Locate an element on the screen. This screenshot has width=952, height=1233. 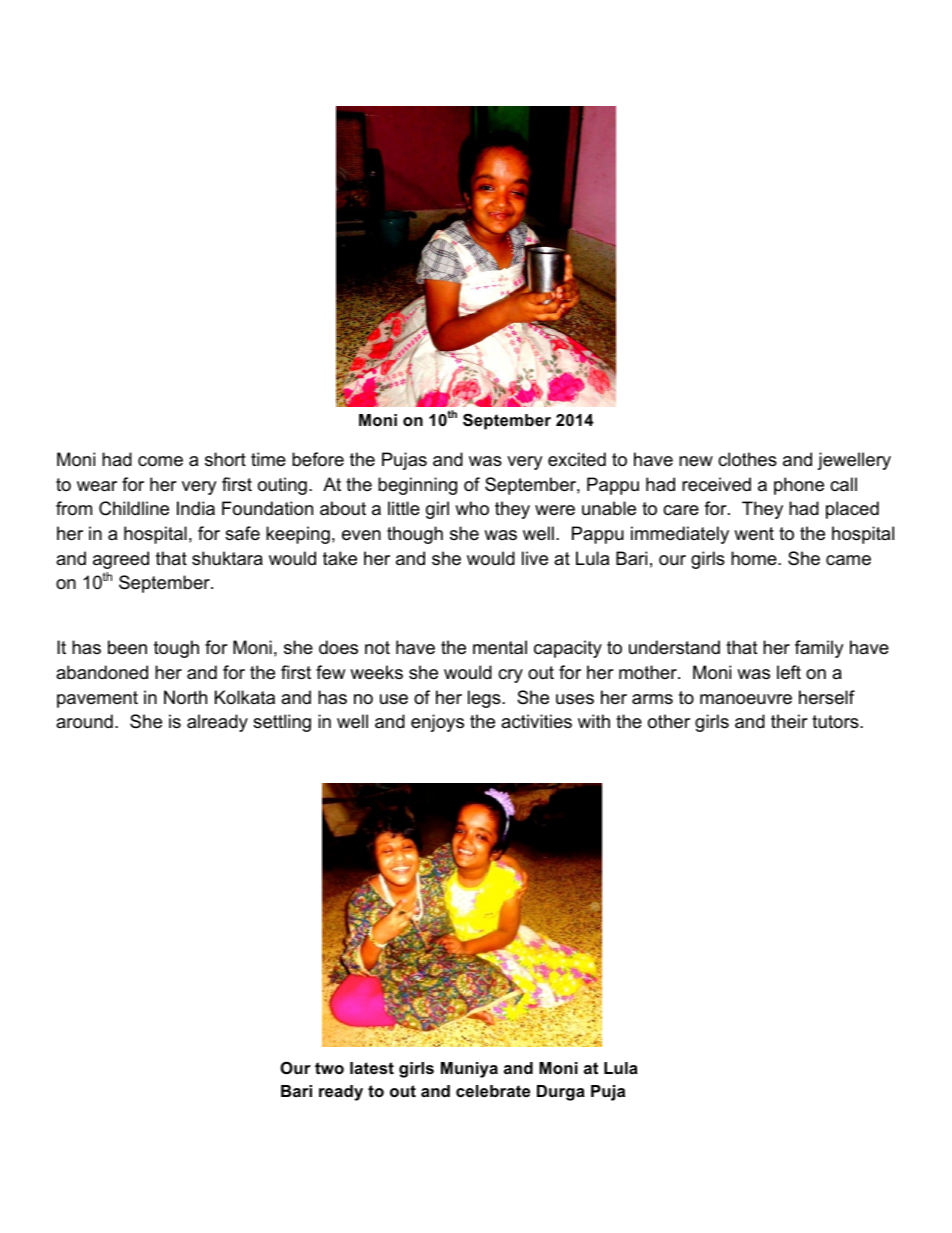
celebrate is located at coordinates (493, 1091).
